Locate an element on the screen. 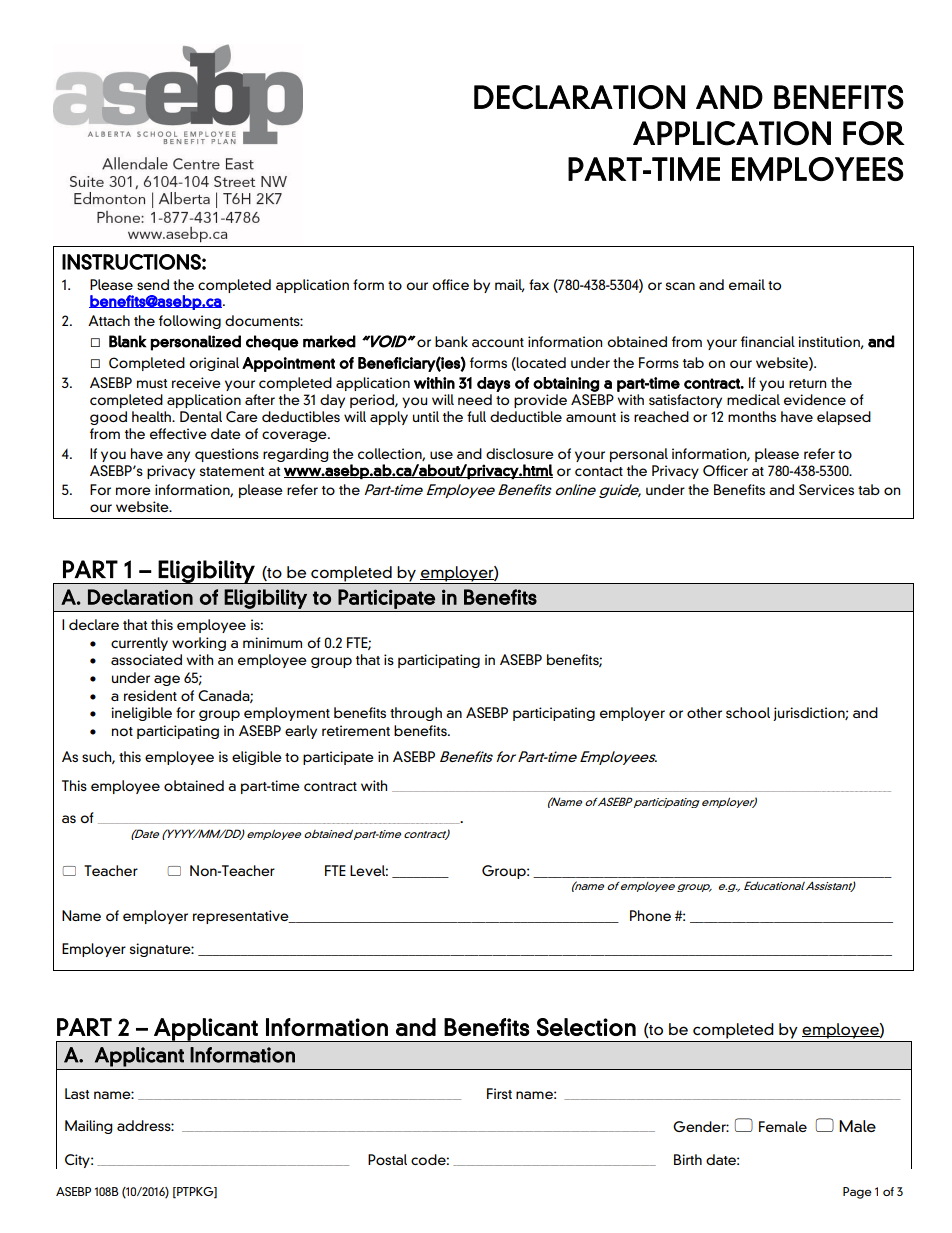 The width and height of the screenshot is (952, 1233). following is located at coordinates (190, 322).
